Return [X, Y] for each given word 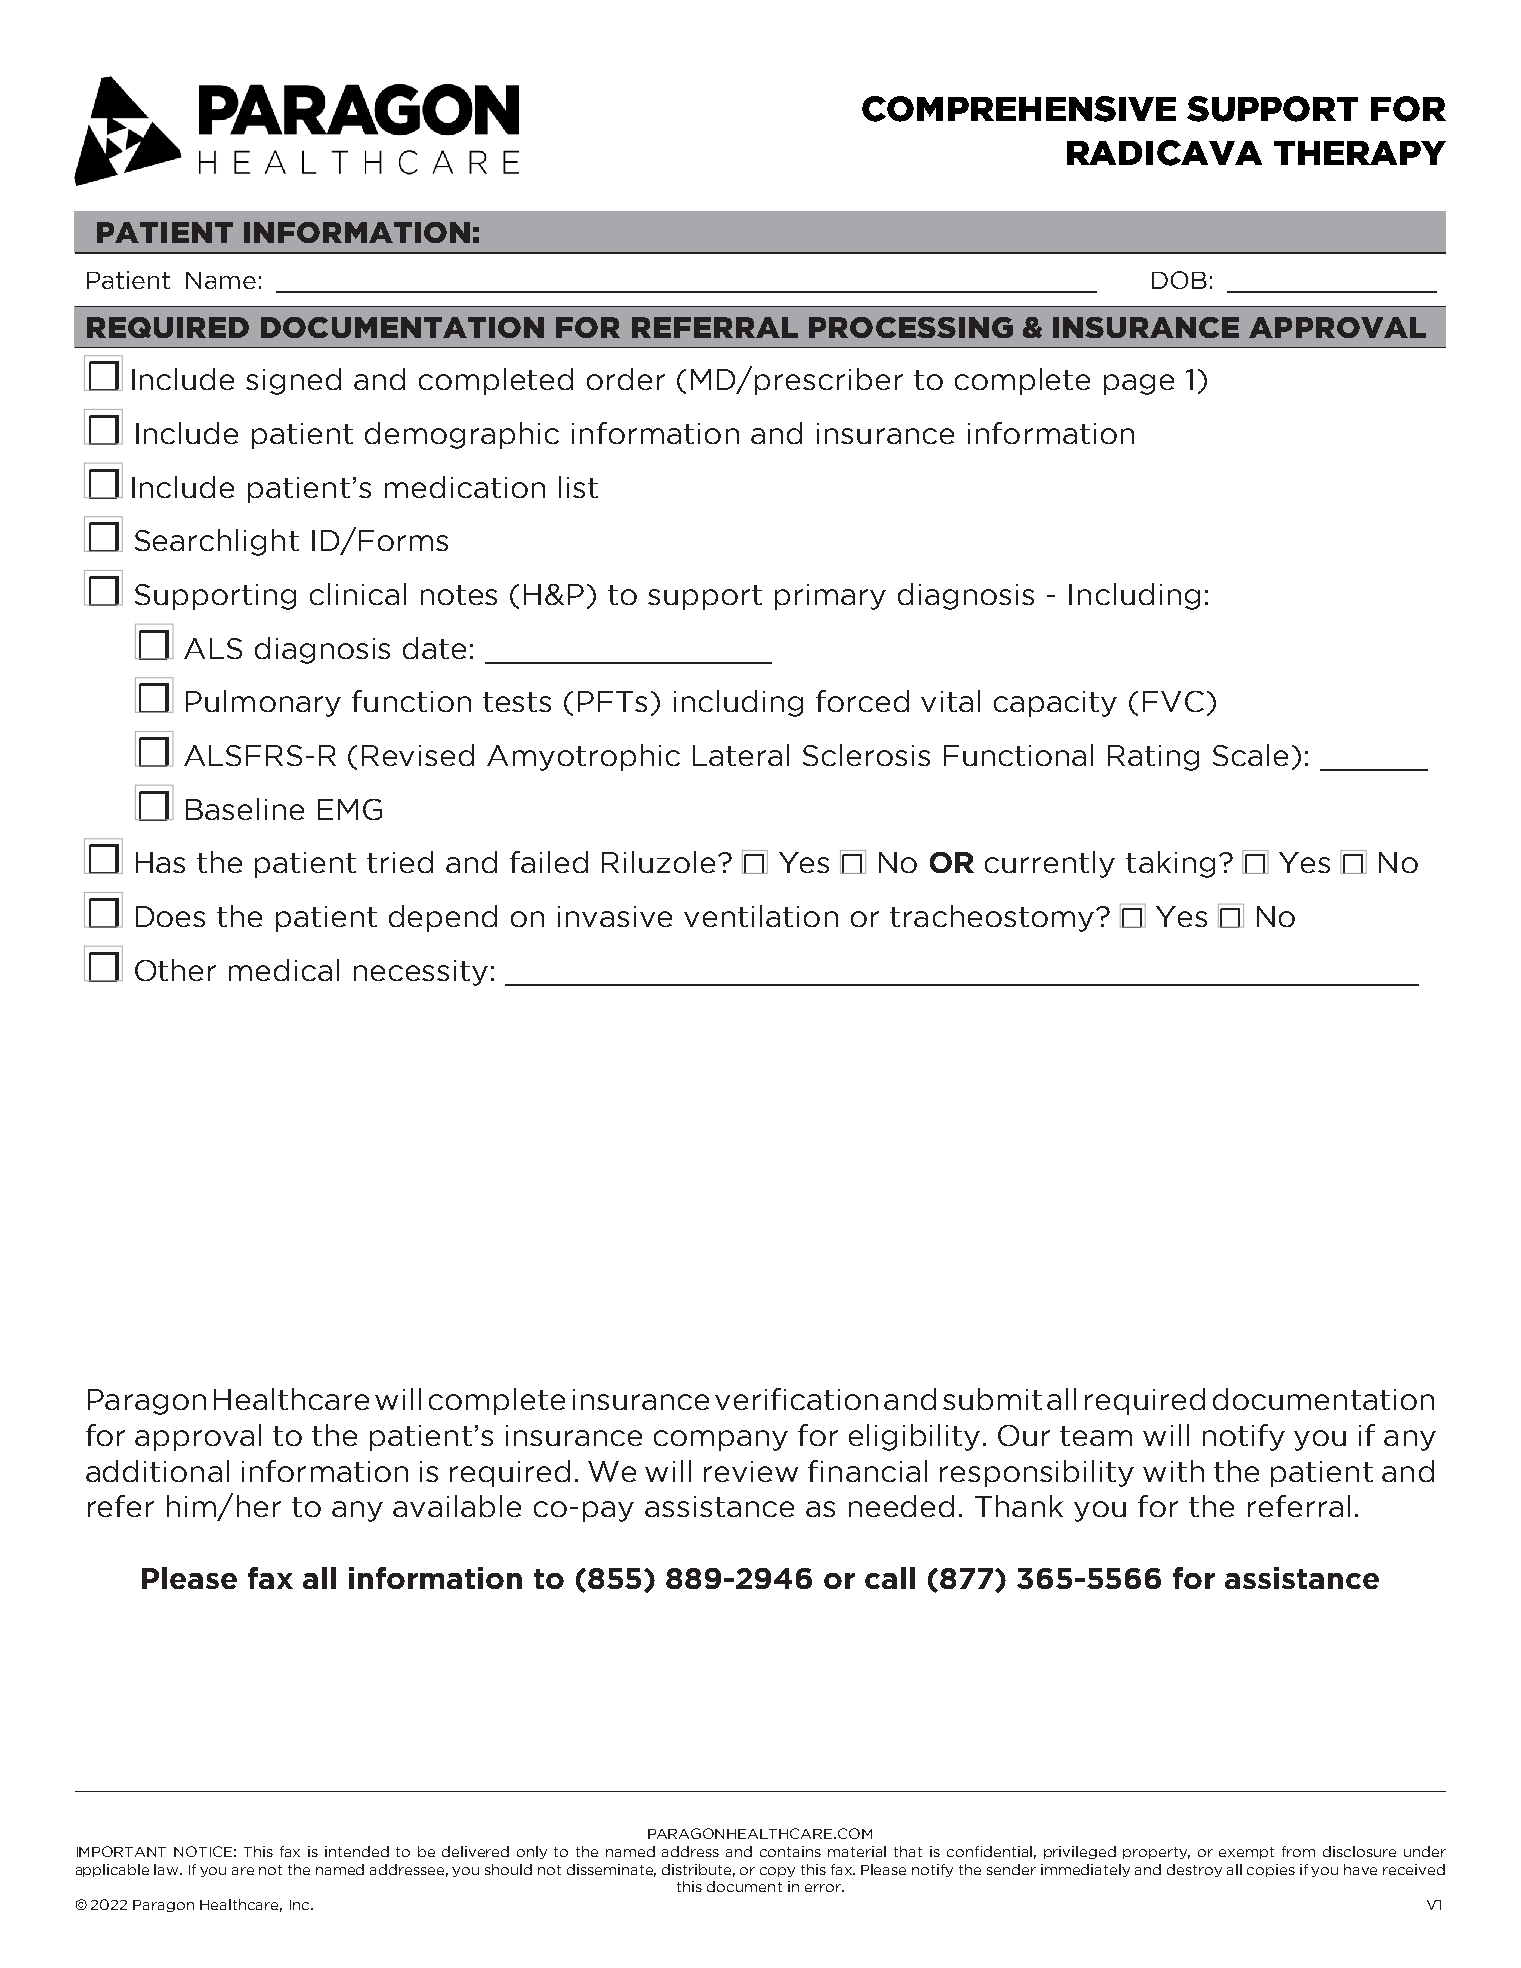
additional [157, 1471]
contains [790, 1851]
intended [357, 1851]
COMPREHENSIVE [1019, 109]
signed [293, 381]
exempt [1246, 1853]
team [1096, 1436]
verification [796, 1399]
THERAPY [1360, 153]
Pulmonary [263, 703]
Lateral [741, 755]
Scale [1250, 755]
